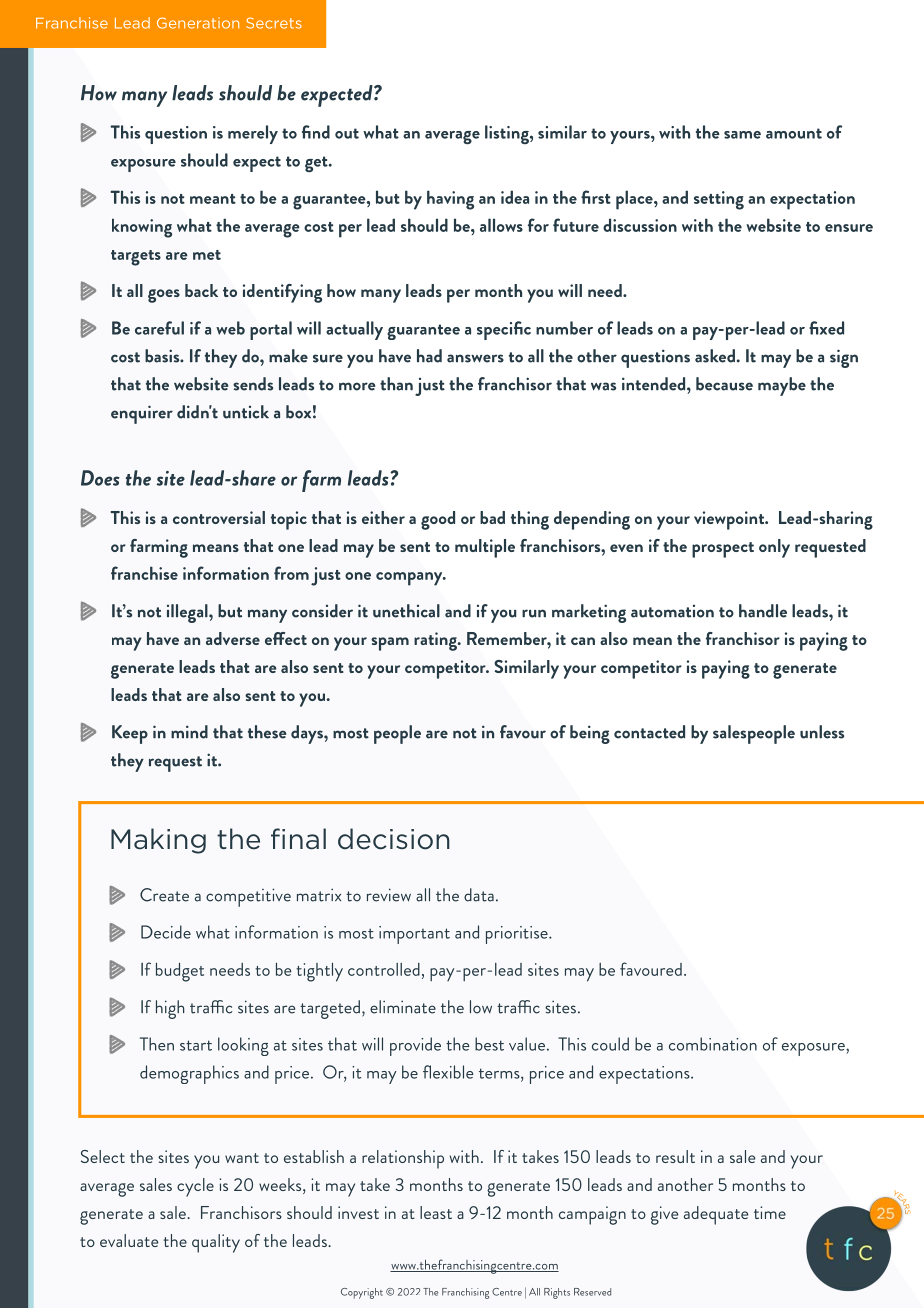  Describe the element at coordinates (742, 135) in the screenshot. I see `same` at that location.
